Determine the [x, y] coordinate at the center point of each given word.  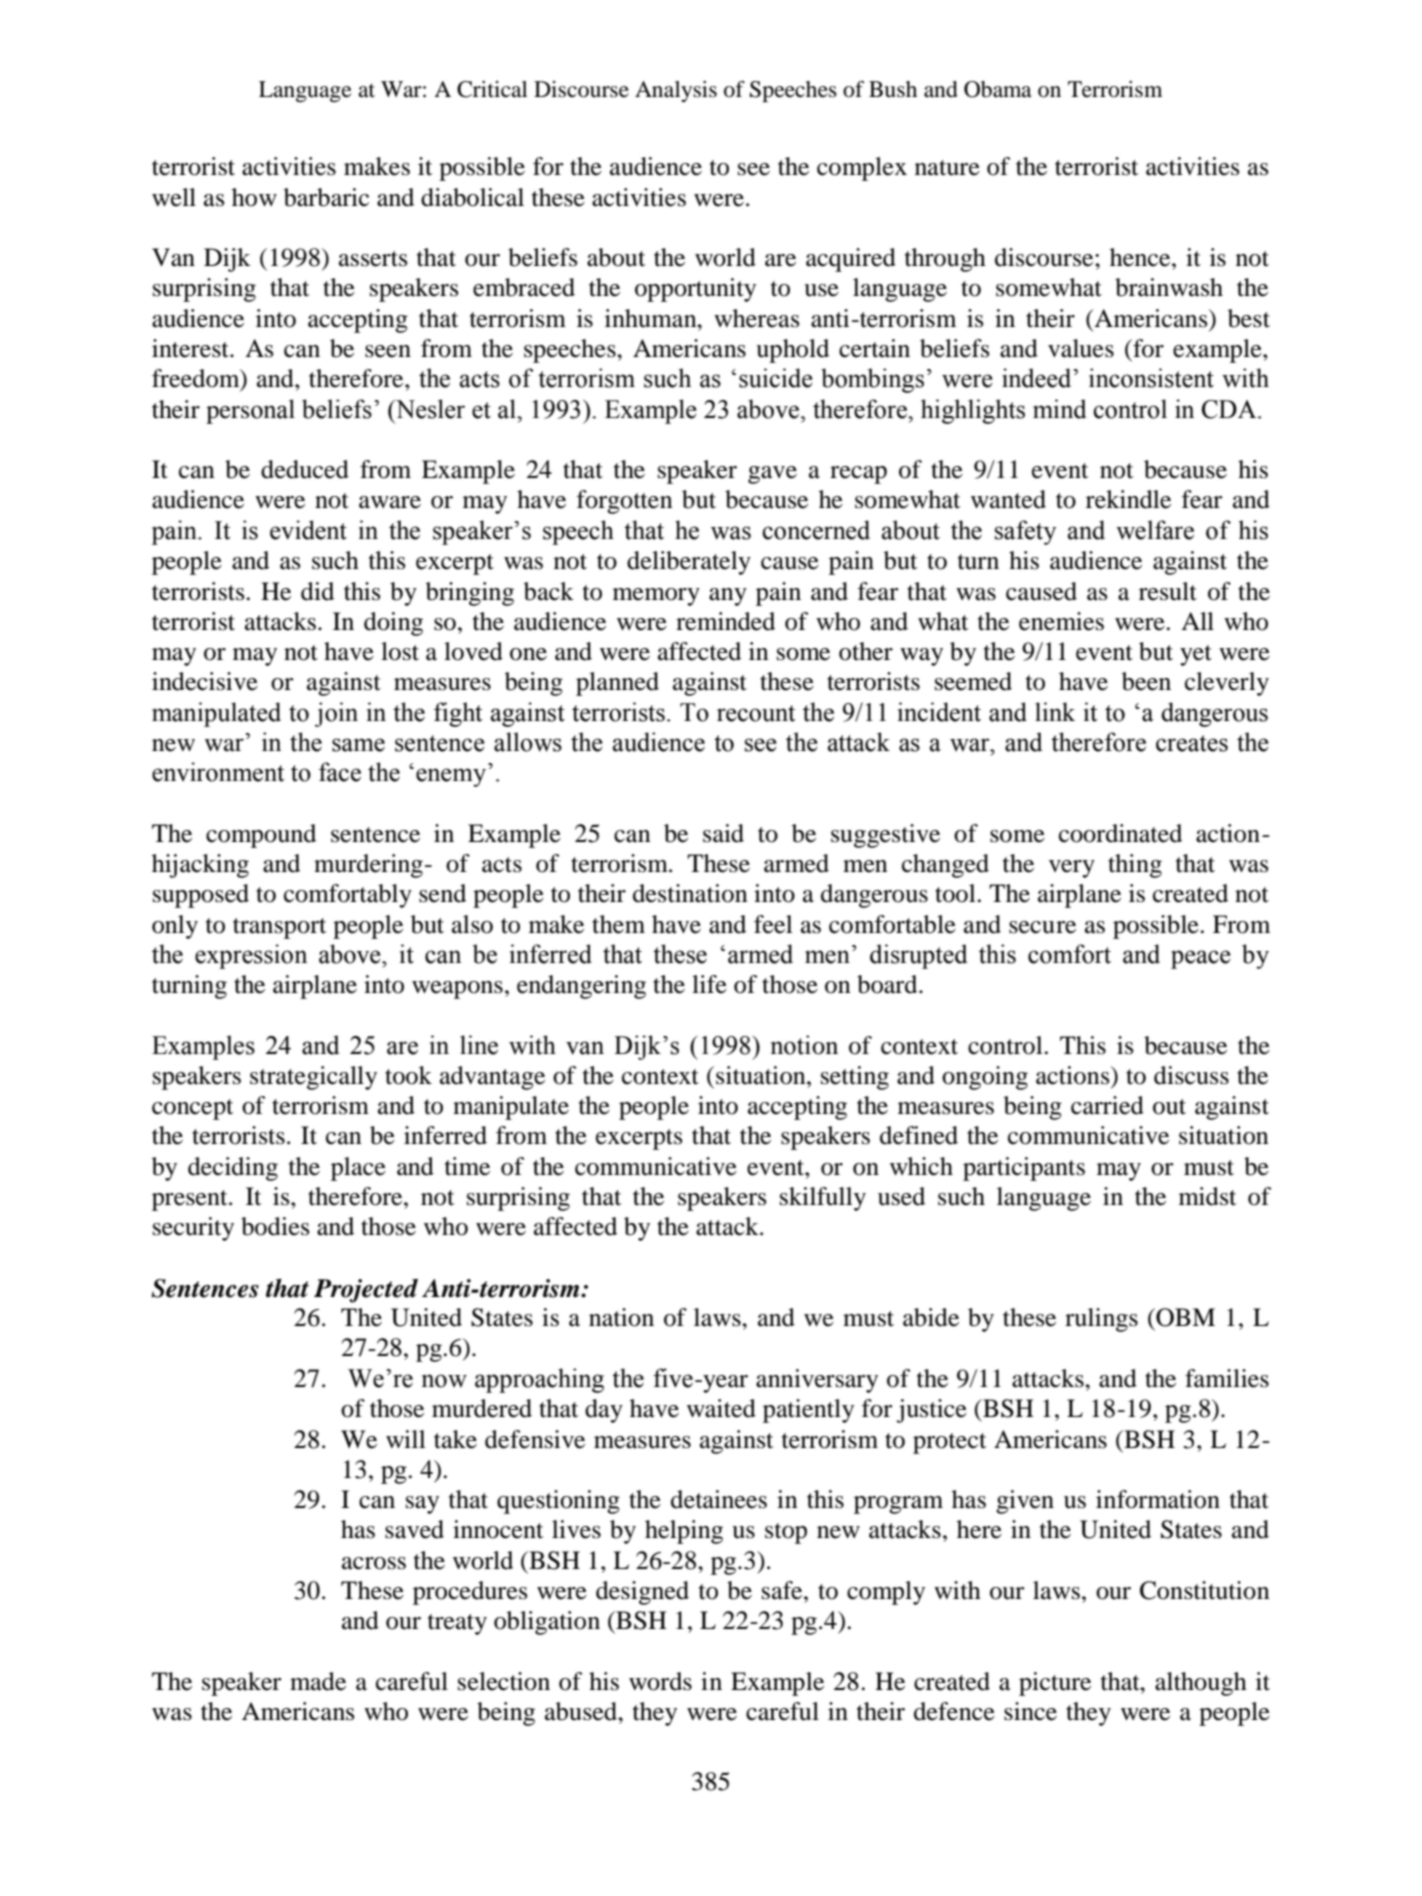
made [318, 1681]
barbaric [326, 197]
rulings [1101, 1320]
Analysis [676, 91]
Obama [998, 89]
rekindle [1128, 499]
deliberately [689, 563]
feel [773, 924]
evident [308, 530]
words [660, 1681]
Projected [366, 1291]
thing [1135, 866]
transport [279, 928]
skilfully [823, 1199]
